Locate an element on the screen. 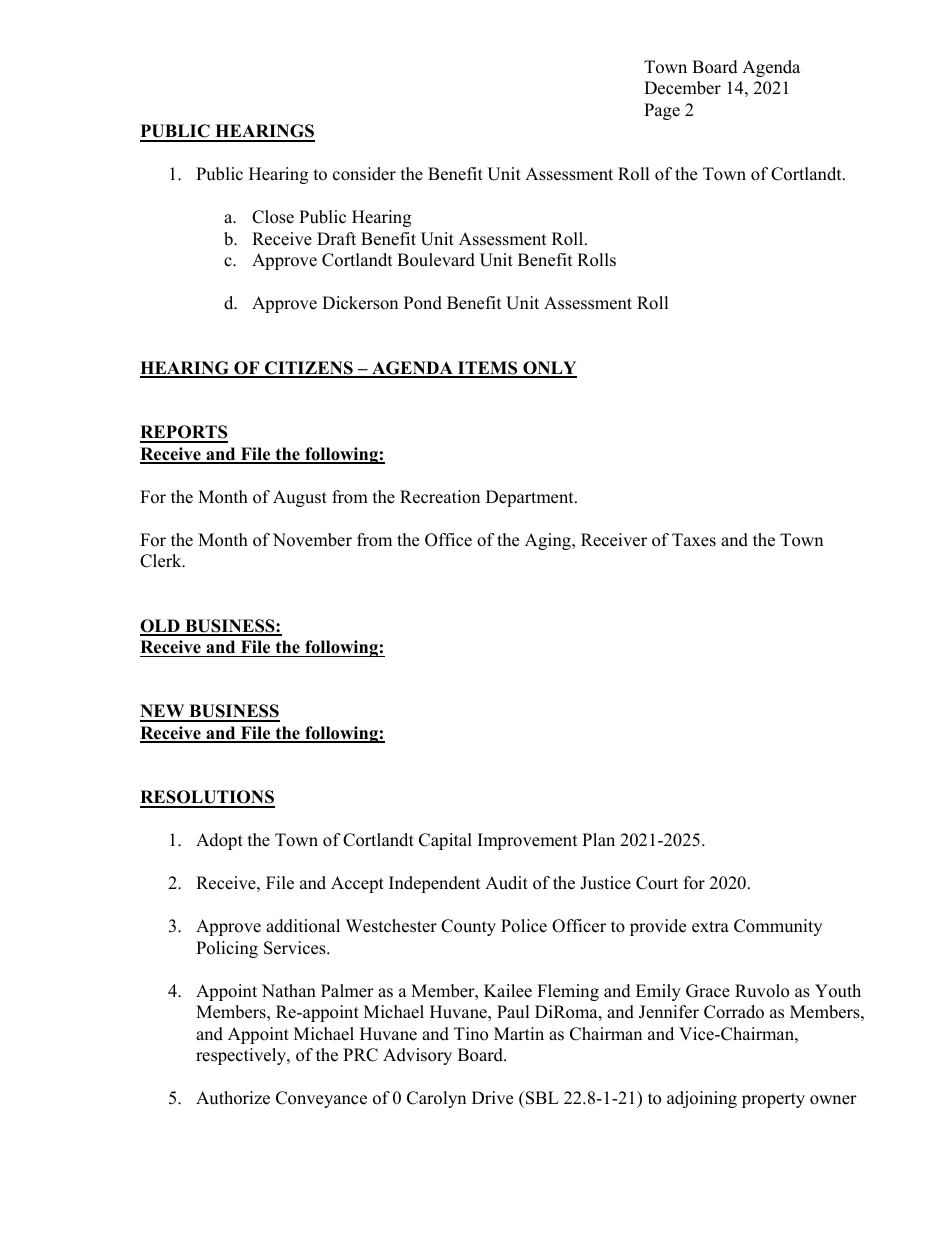  Authorize is located at coordinates (233, 1098).
